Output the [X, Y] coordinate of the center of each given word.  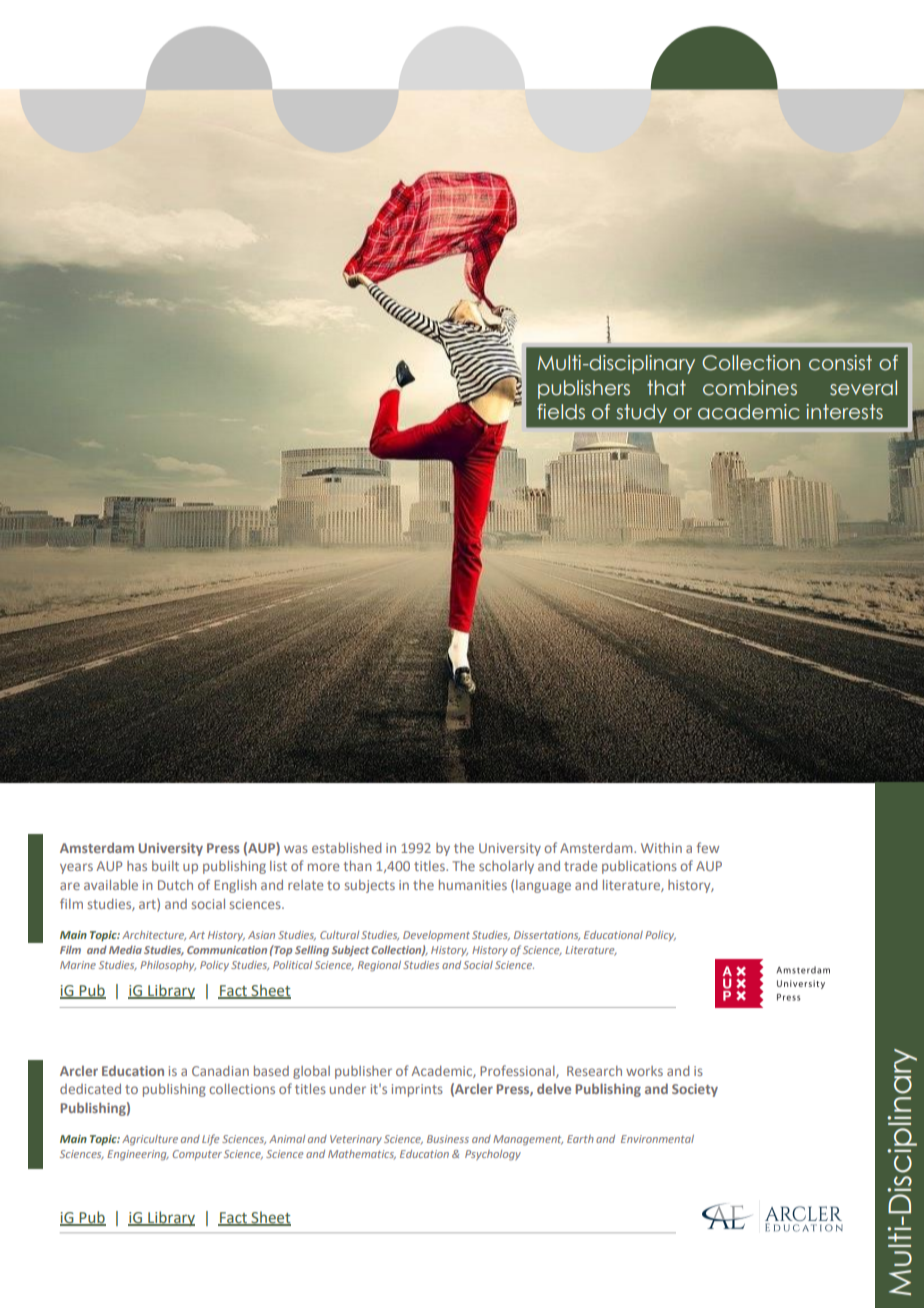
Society [695, 1090]
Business [448, 1139]
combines [750, 388]
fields [561, 412]
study [641, 413]
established [347, 847]
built [165, 866]
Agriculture [150, 1140]
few [708, 847]
